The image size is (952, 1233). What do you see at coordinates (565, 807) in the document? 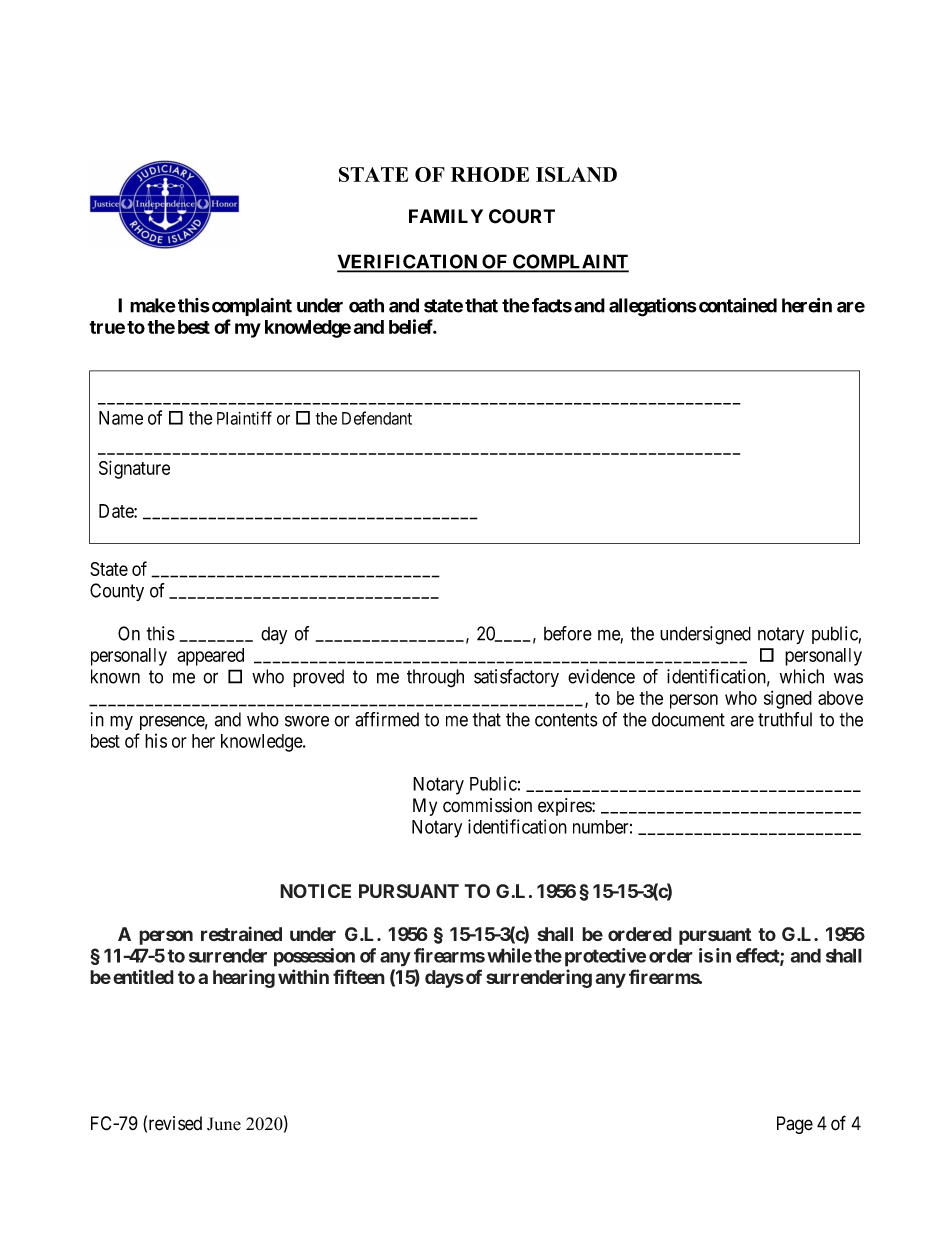
I see `expires` at bounding box center [565, 807].
